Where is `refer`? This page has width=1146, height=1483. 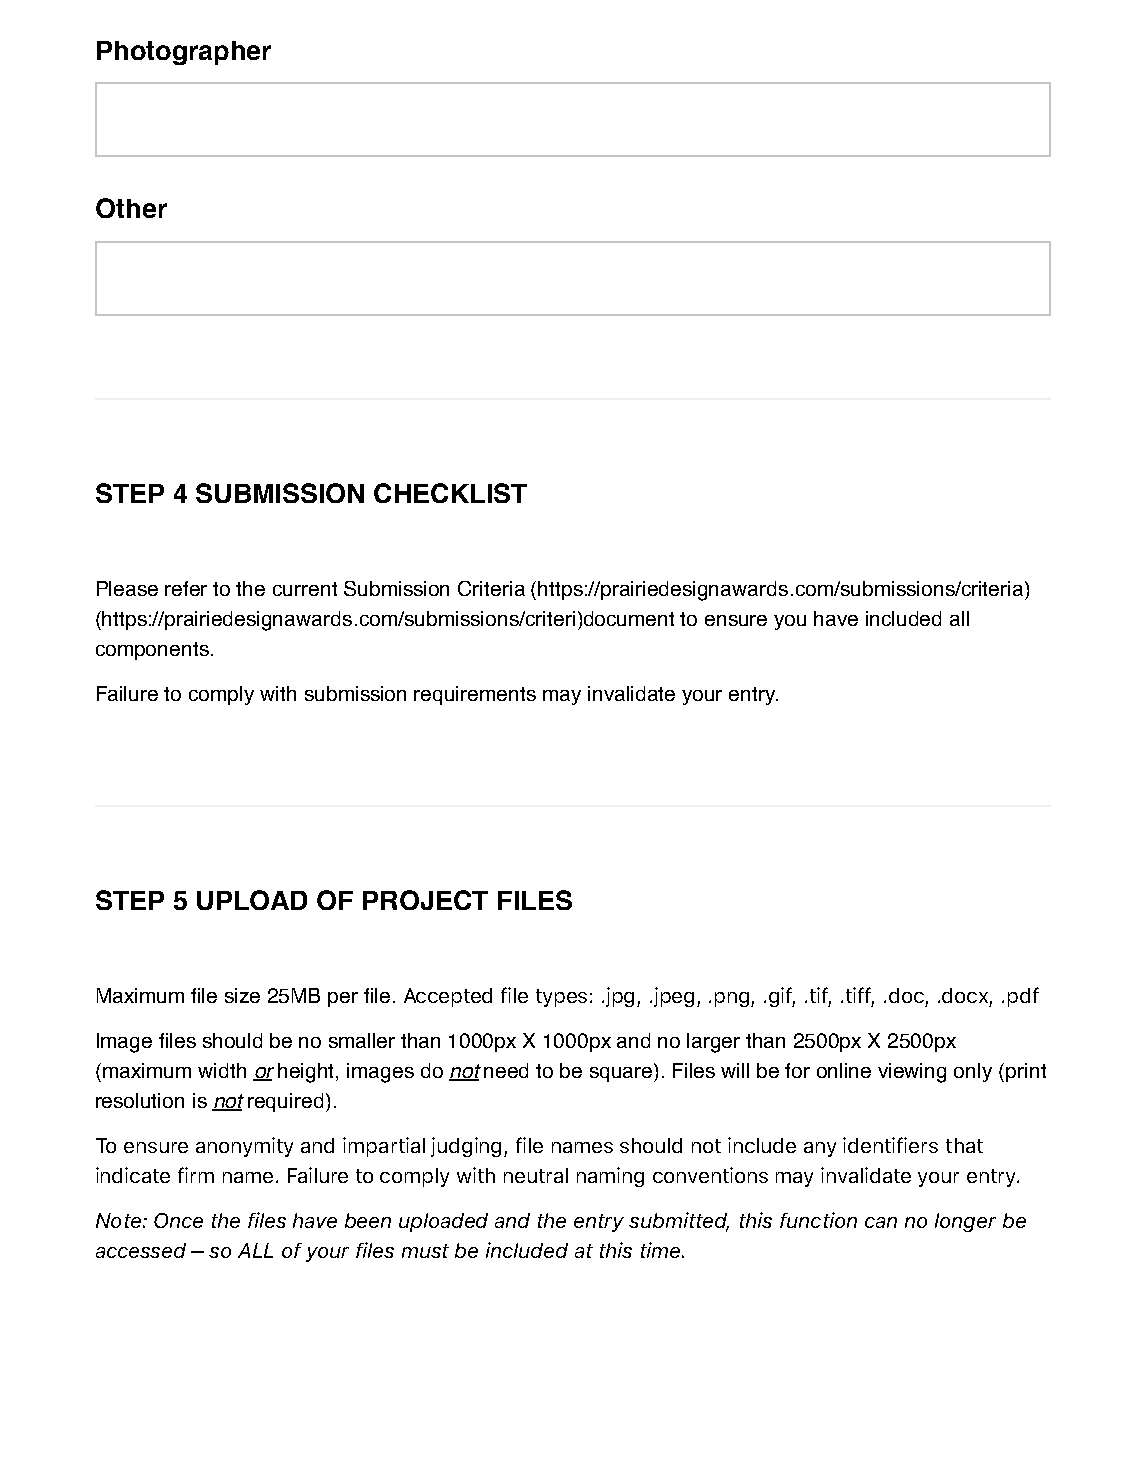 refer is located at coordinates (186, 588).
